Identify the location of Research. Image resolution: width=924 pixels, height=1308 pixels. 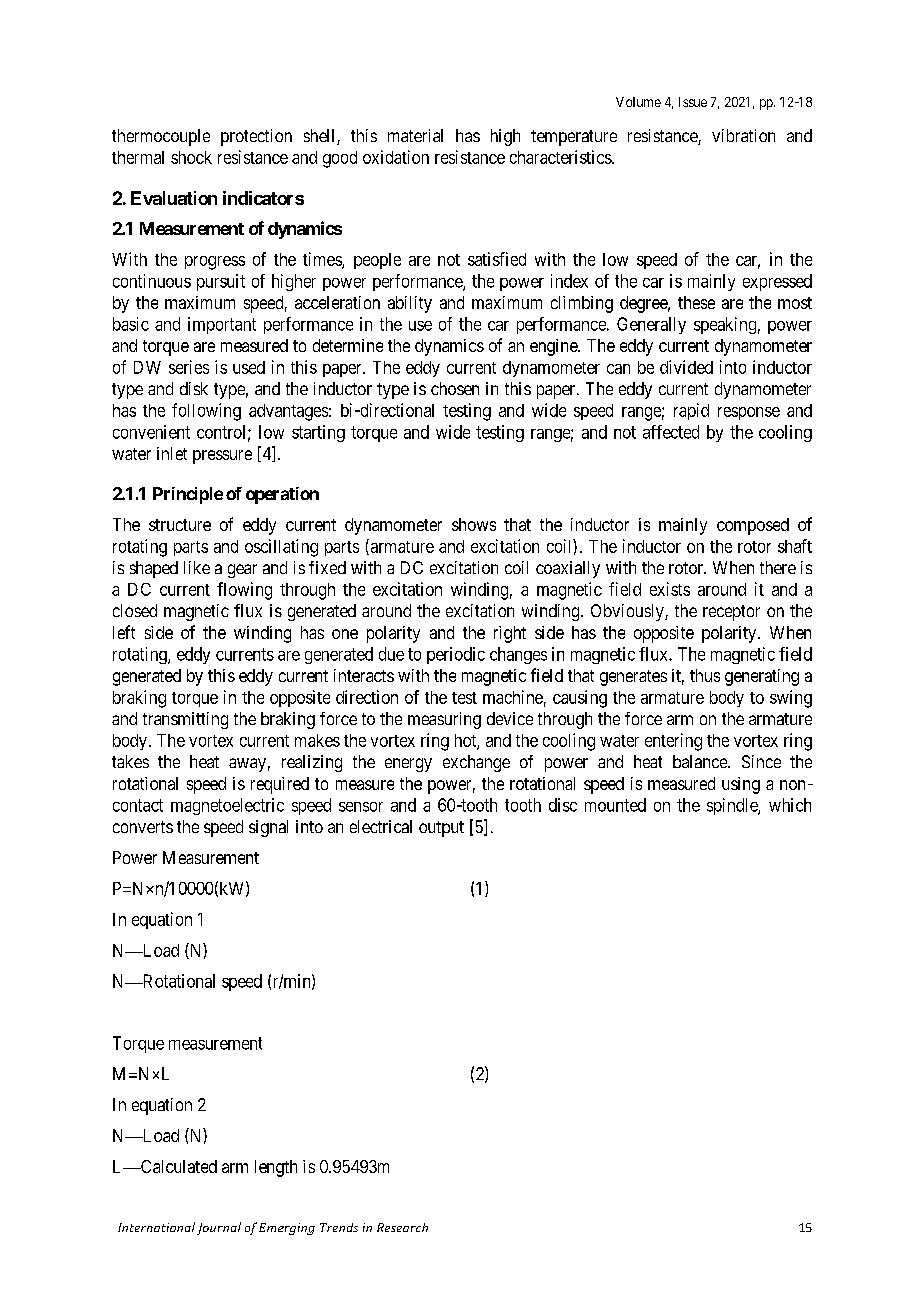
(402, 1227).
